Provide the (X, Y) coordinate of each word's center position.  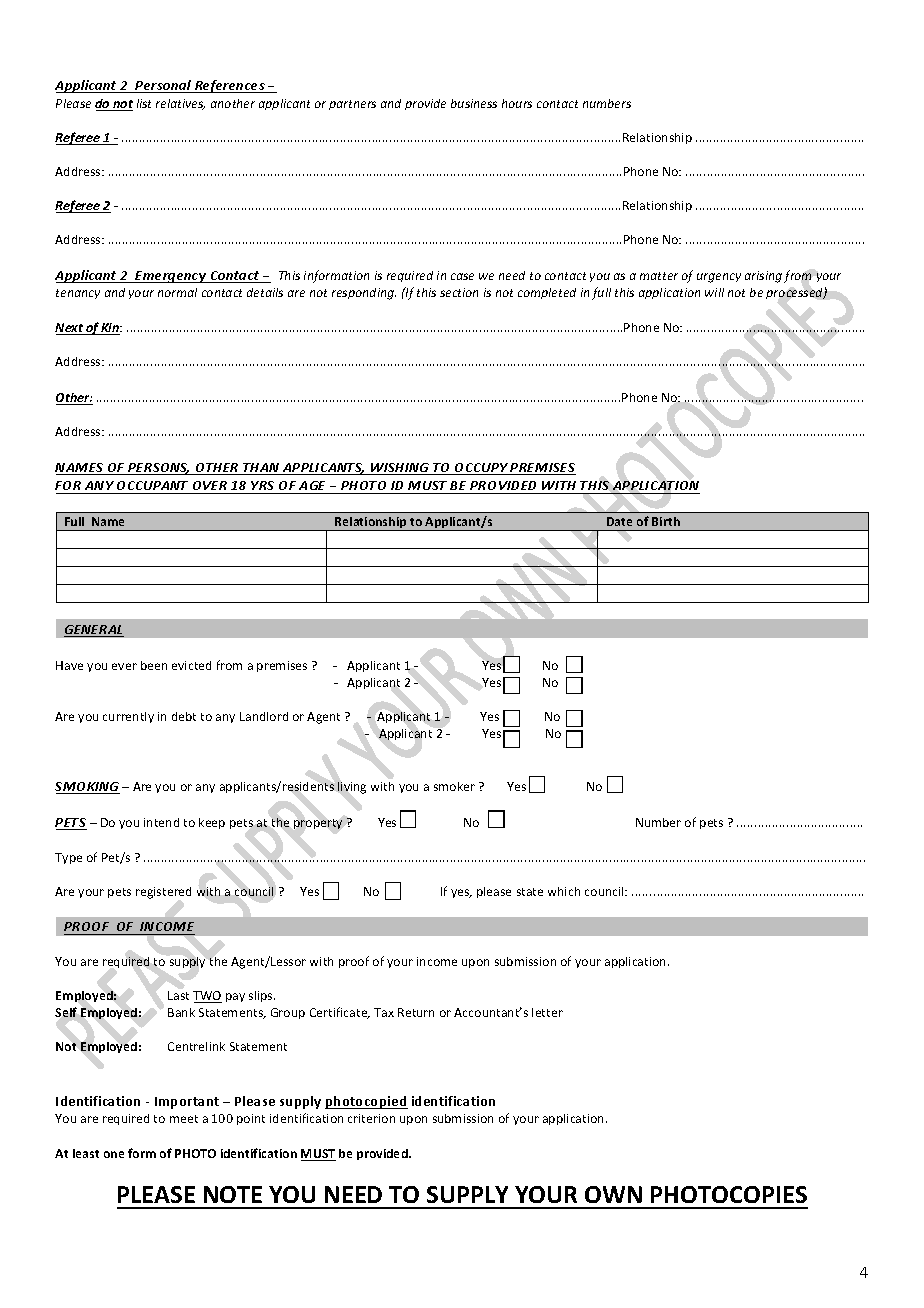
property (318, 824)
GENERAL (94, 631)
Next (70, 329)
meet (184, 1119)
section (459, 292)
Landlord (264, 716)
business (474, 103)
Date (619, 521)
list (144, 103)
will (714, 292)
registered (163, 893)
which (564, 891)
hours (517, 103)
